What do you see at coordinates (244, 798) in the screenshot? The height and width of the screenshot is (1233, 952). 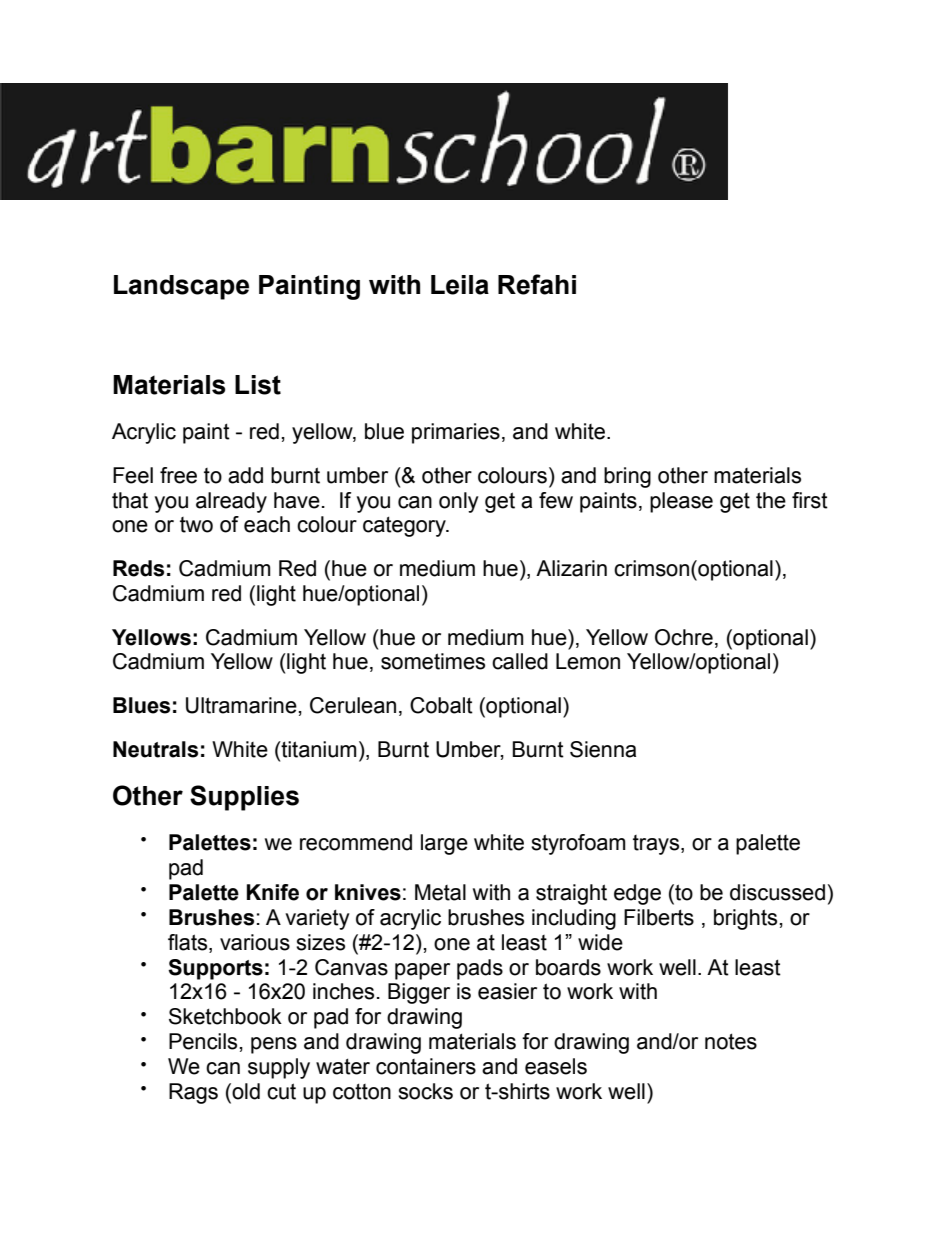 I see `Supplies` at bounding box center [244, 798].
